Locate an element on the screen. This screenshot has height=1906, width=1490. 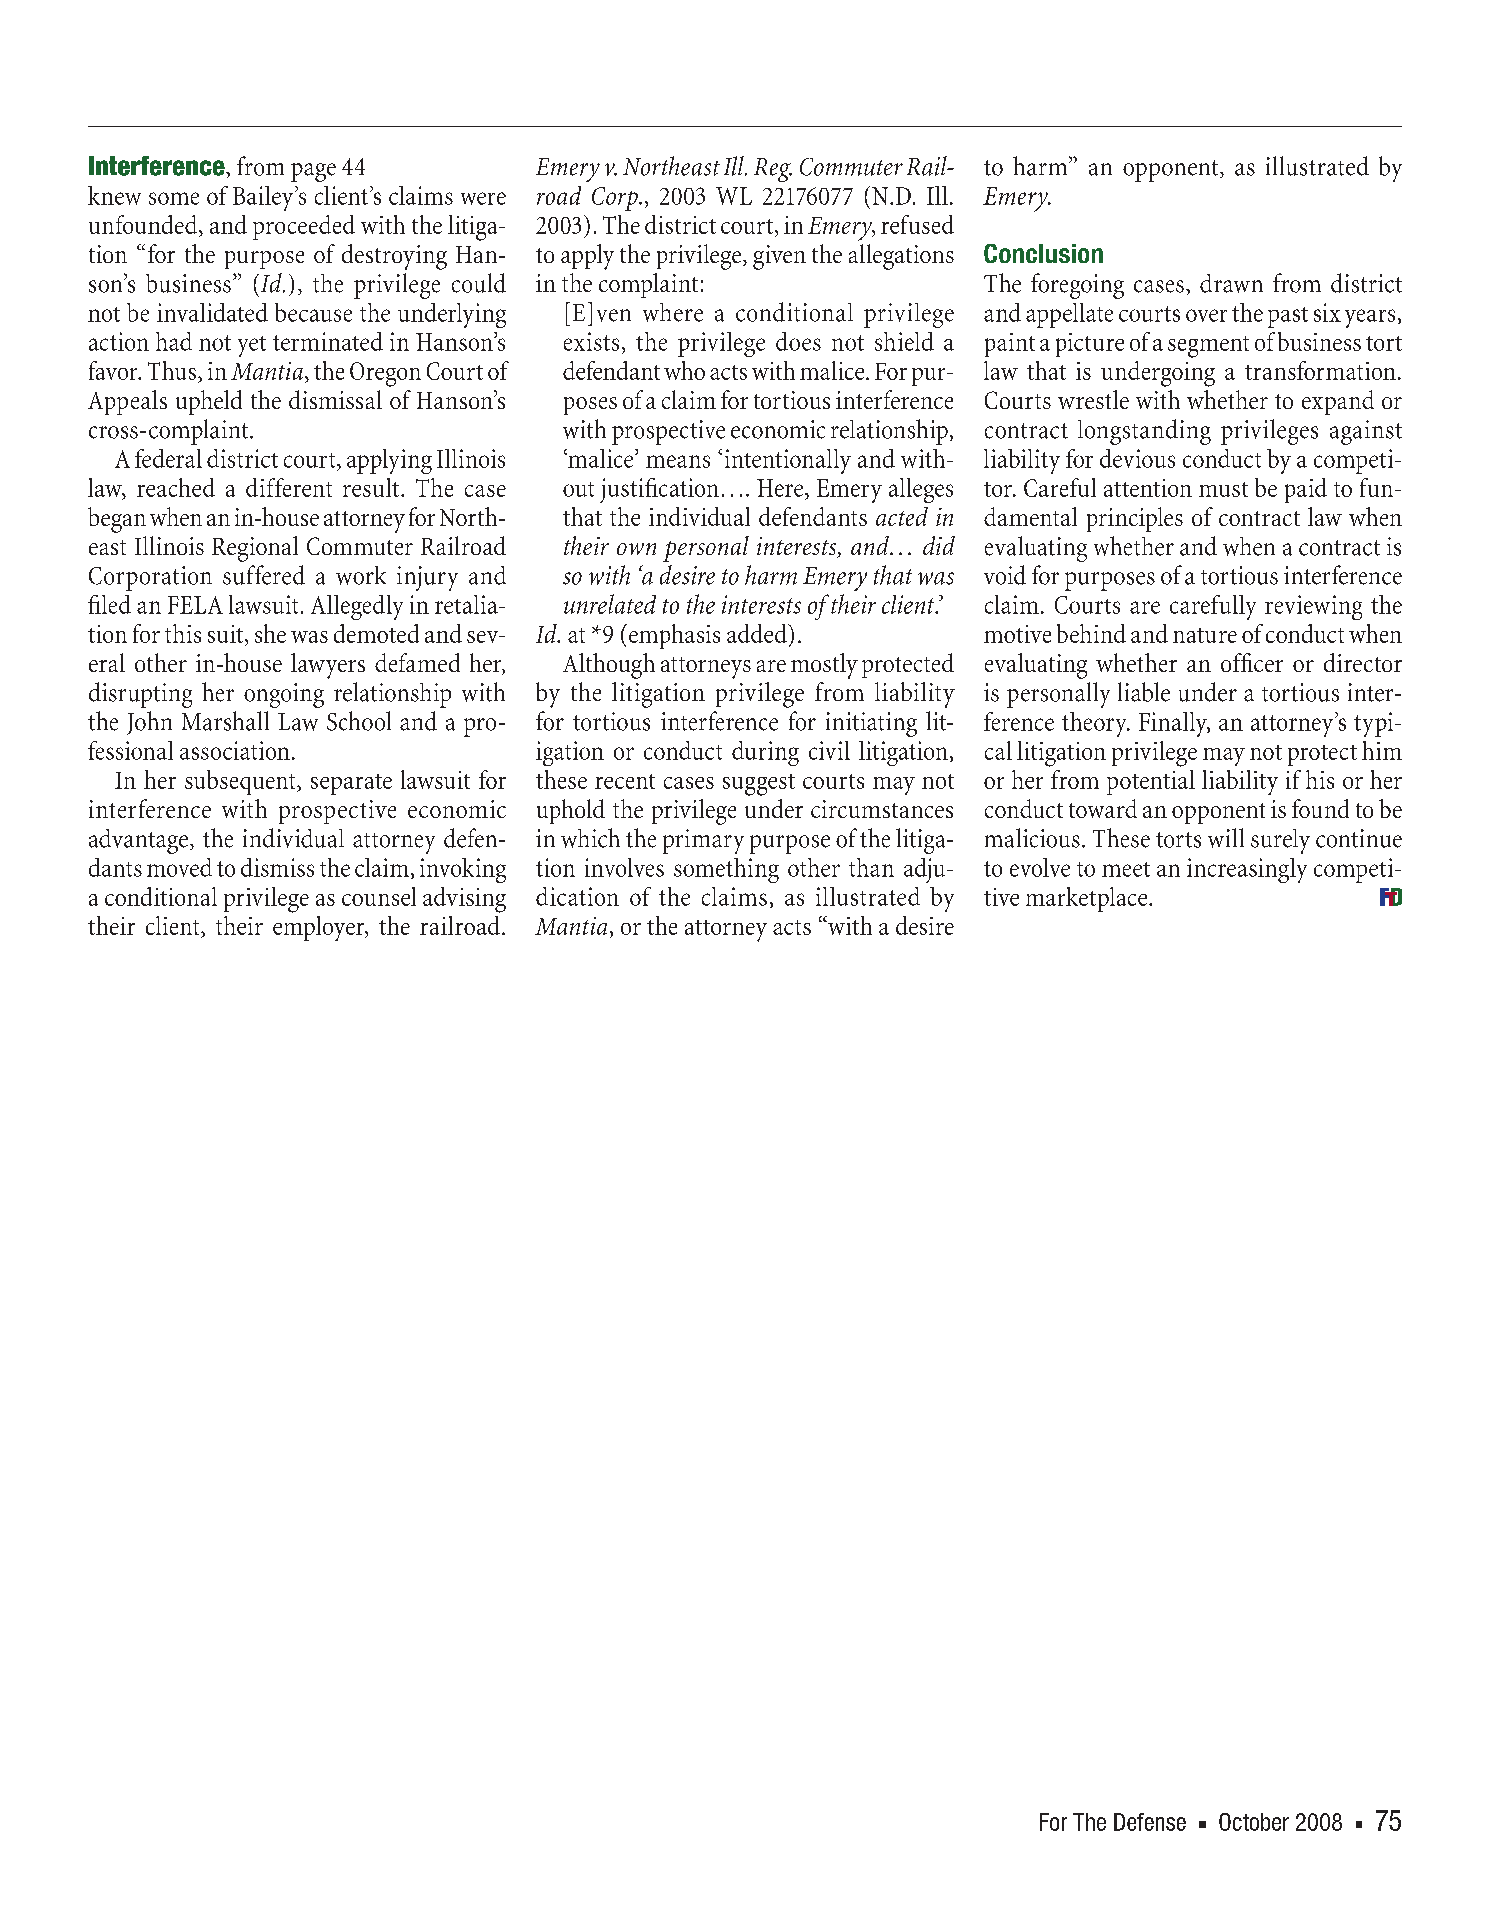
employer is located at coordinates (320, 928).
